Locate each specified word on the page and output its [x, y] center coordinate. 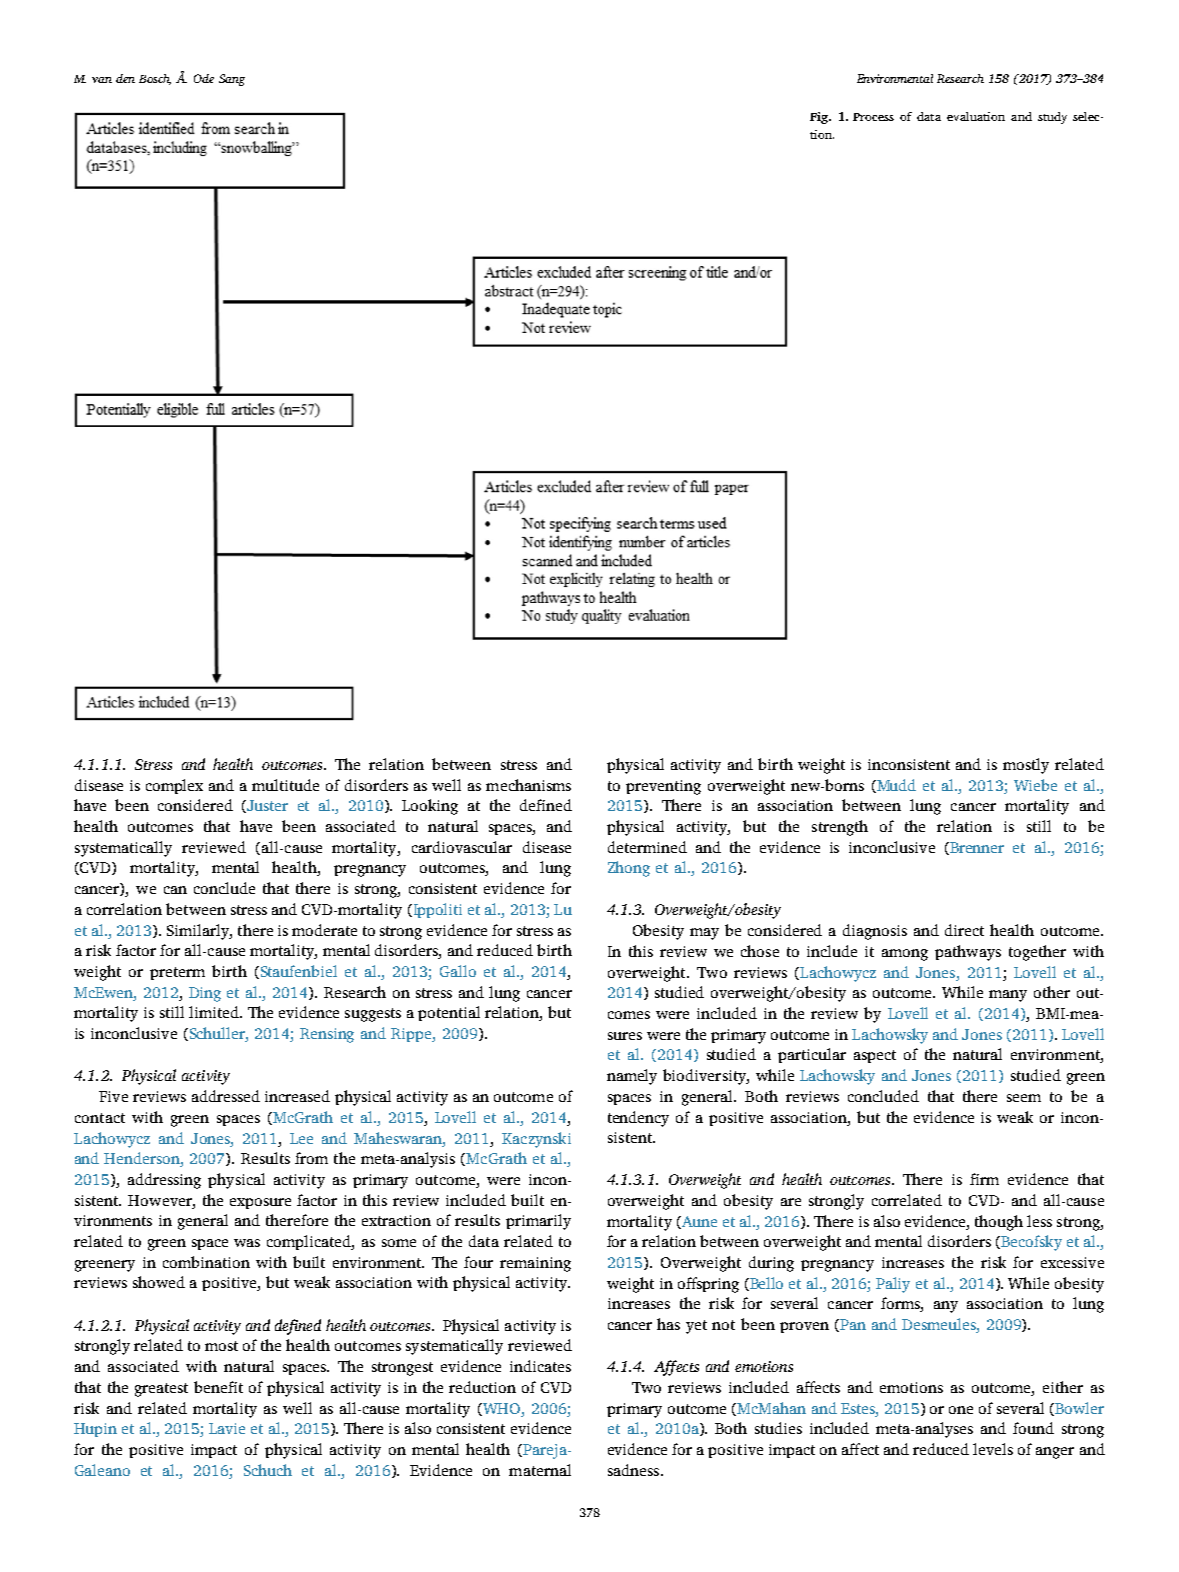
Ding [205, 994]
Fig [820, 118]
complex [174, 786]
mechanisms [528, 785]
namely [632, 1077]
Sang [232, 80]
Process [873, 117]
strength [840, 828]
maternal [540, 1470]
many [1008, 996]
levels [993, 1449]
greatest [161, 1390]
